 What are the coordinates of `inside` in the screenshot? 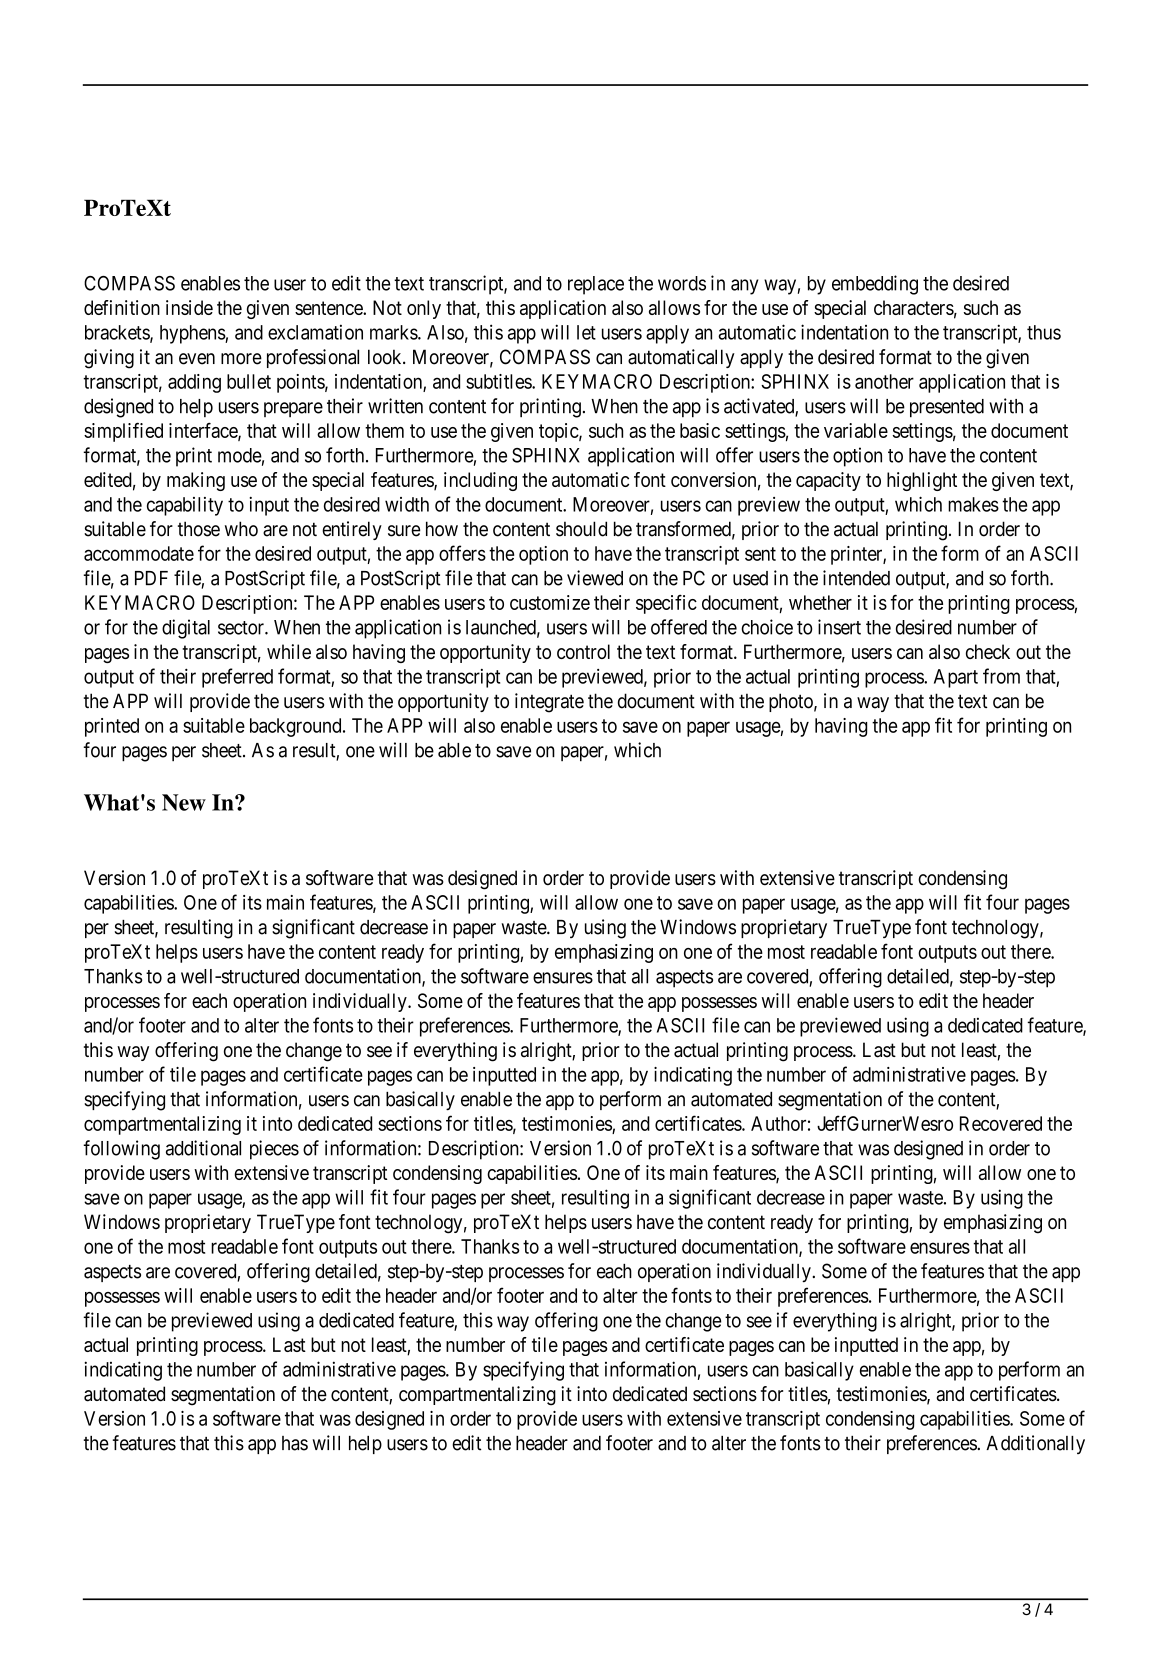 It's located at (189, 307).
